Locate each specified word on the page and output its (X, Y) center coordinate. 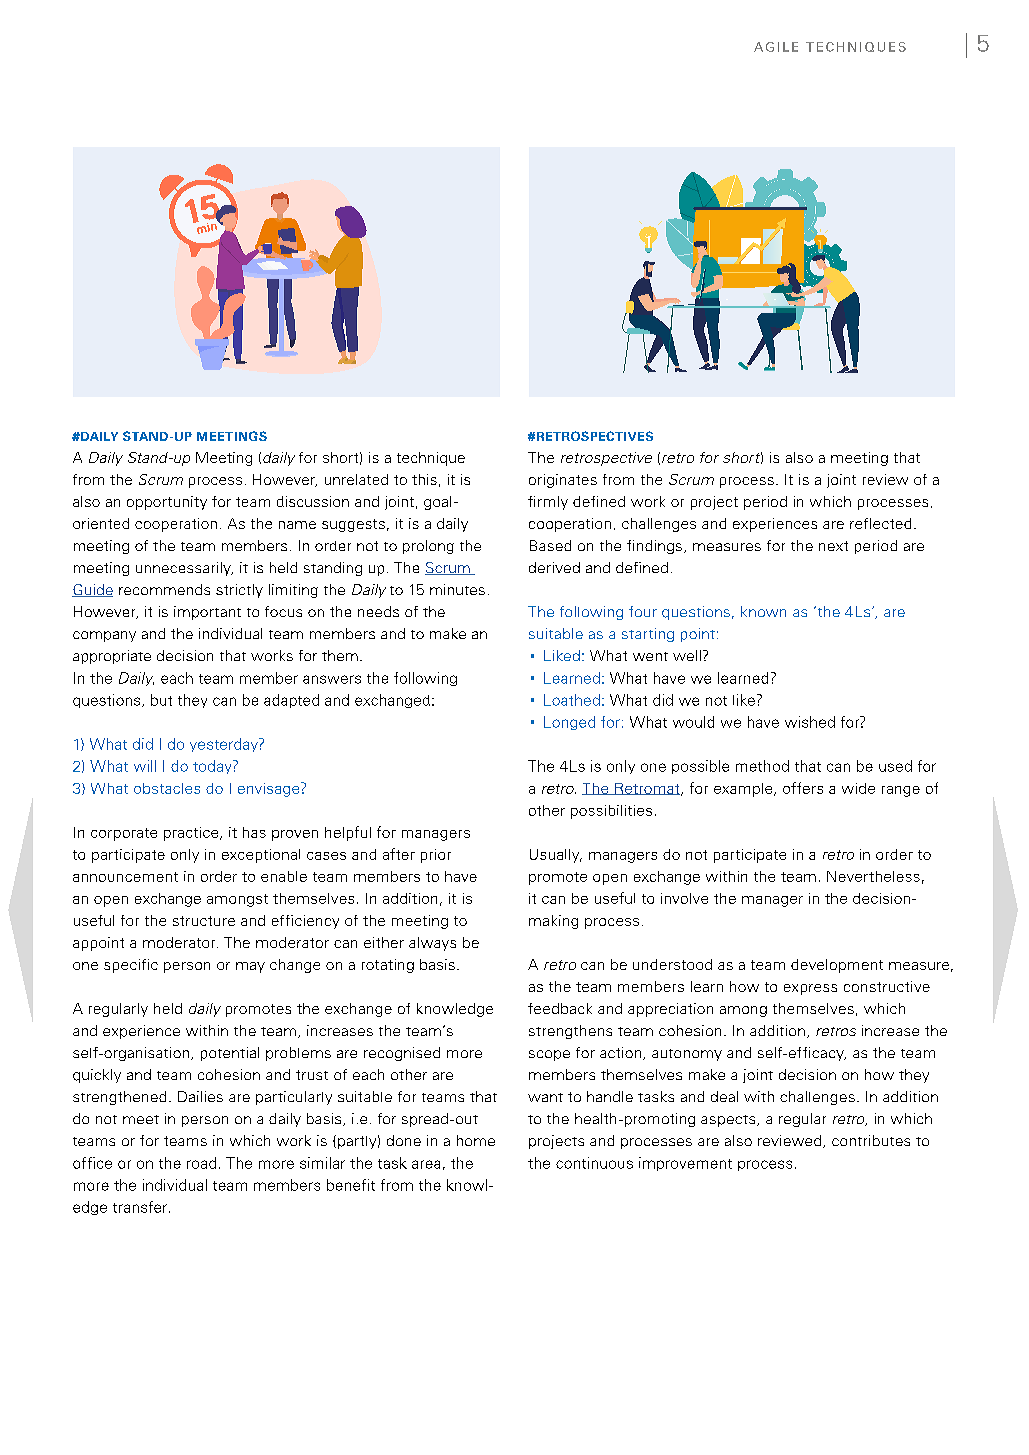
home (476, 1140)
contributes (871, 1140)
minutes (457, 589)
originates (563, 481)
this (424, 479)
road (201, 1163)
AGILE (776, 47)
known (763, 611)
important (207, 613)
